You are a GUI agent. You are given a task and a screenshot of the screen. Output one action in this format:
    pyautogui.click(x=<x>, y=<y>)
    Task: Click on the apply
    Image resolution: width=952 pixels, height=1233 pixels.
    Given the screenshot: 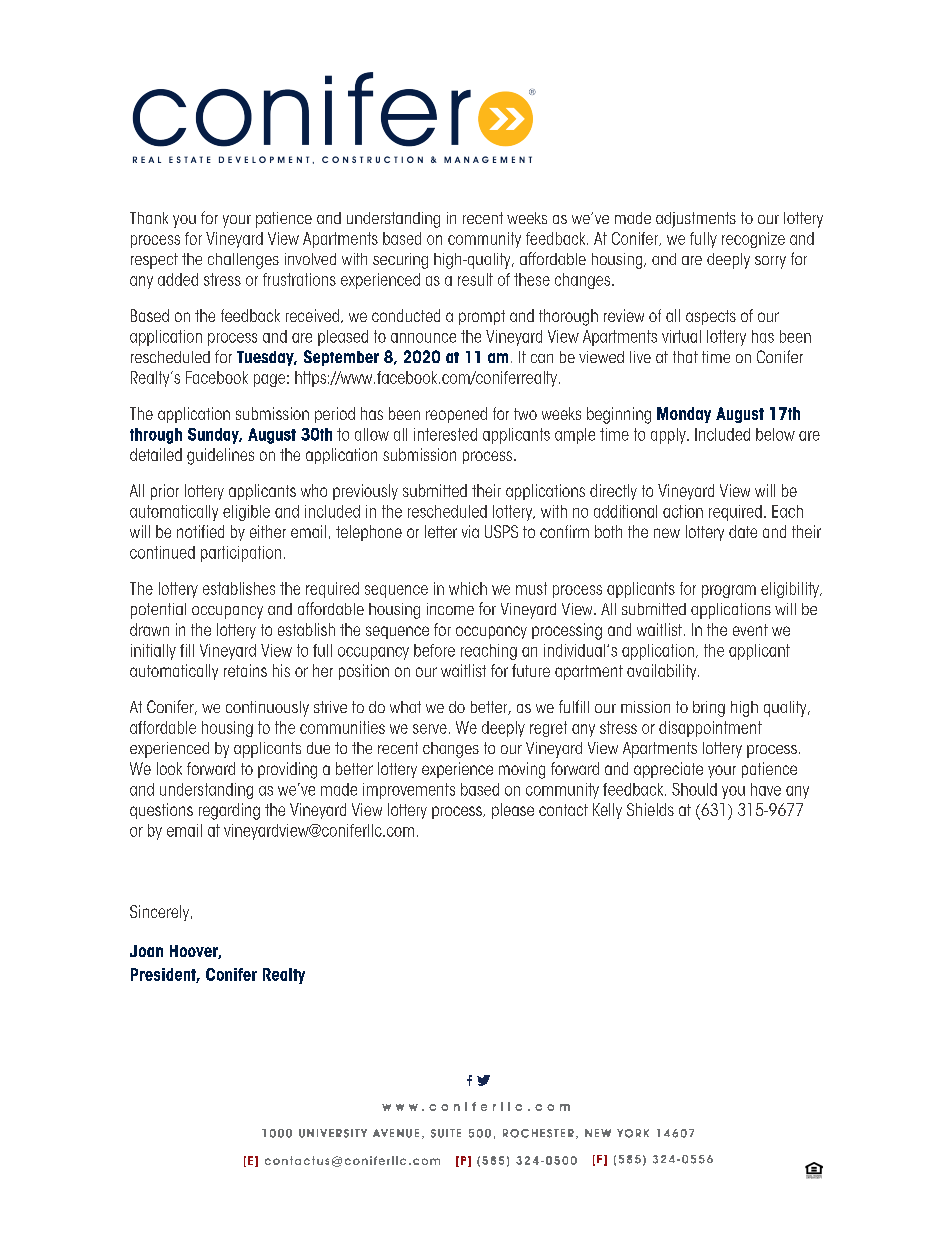 What is the action you would take?
    pyautogui.click(x=669, y=436)
